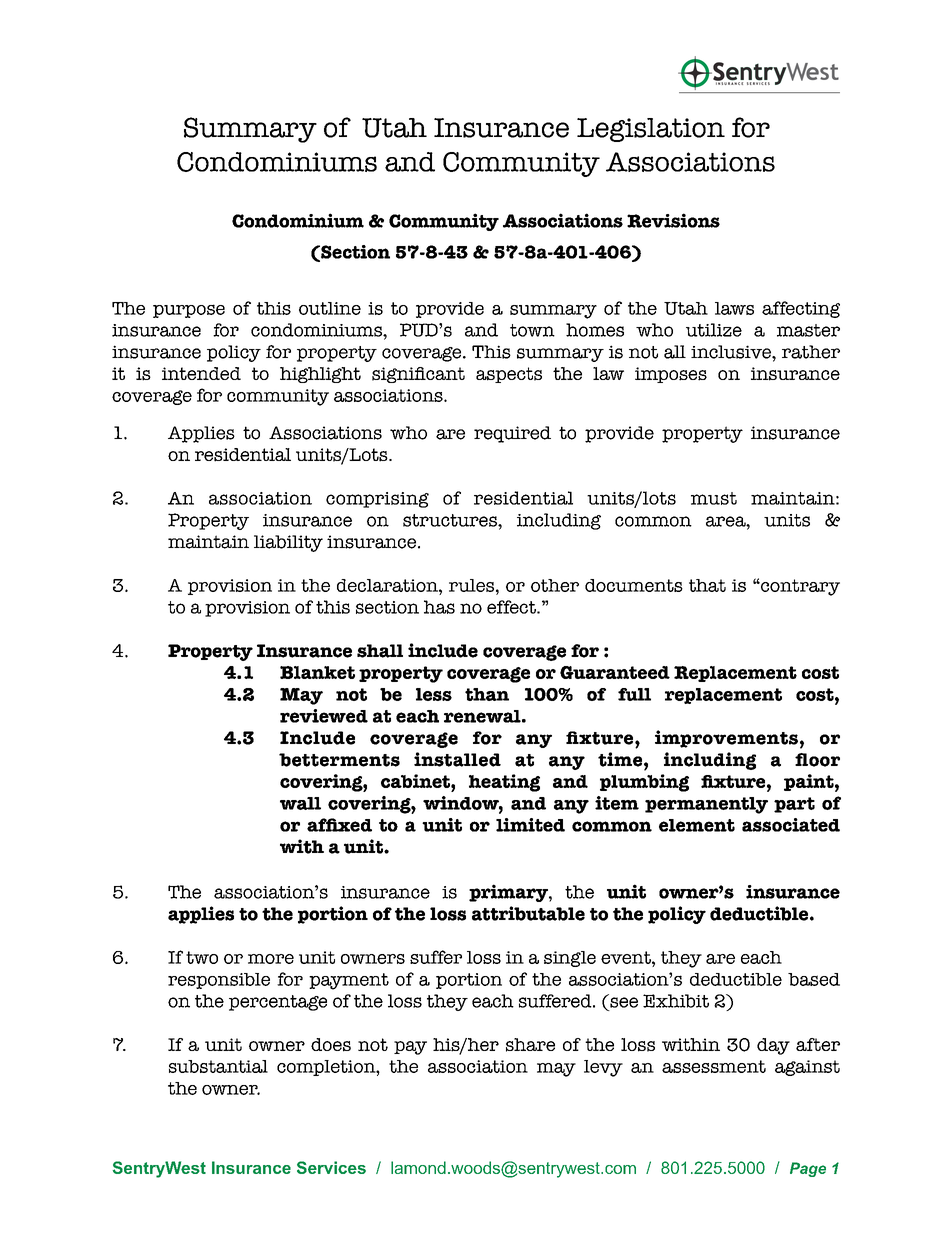 The image size is (952, 1233). I want to click on highlight, so click(320, 375).
